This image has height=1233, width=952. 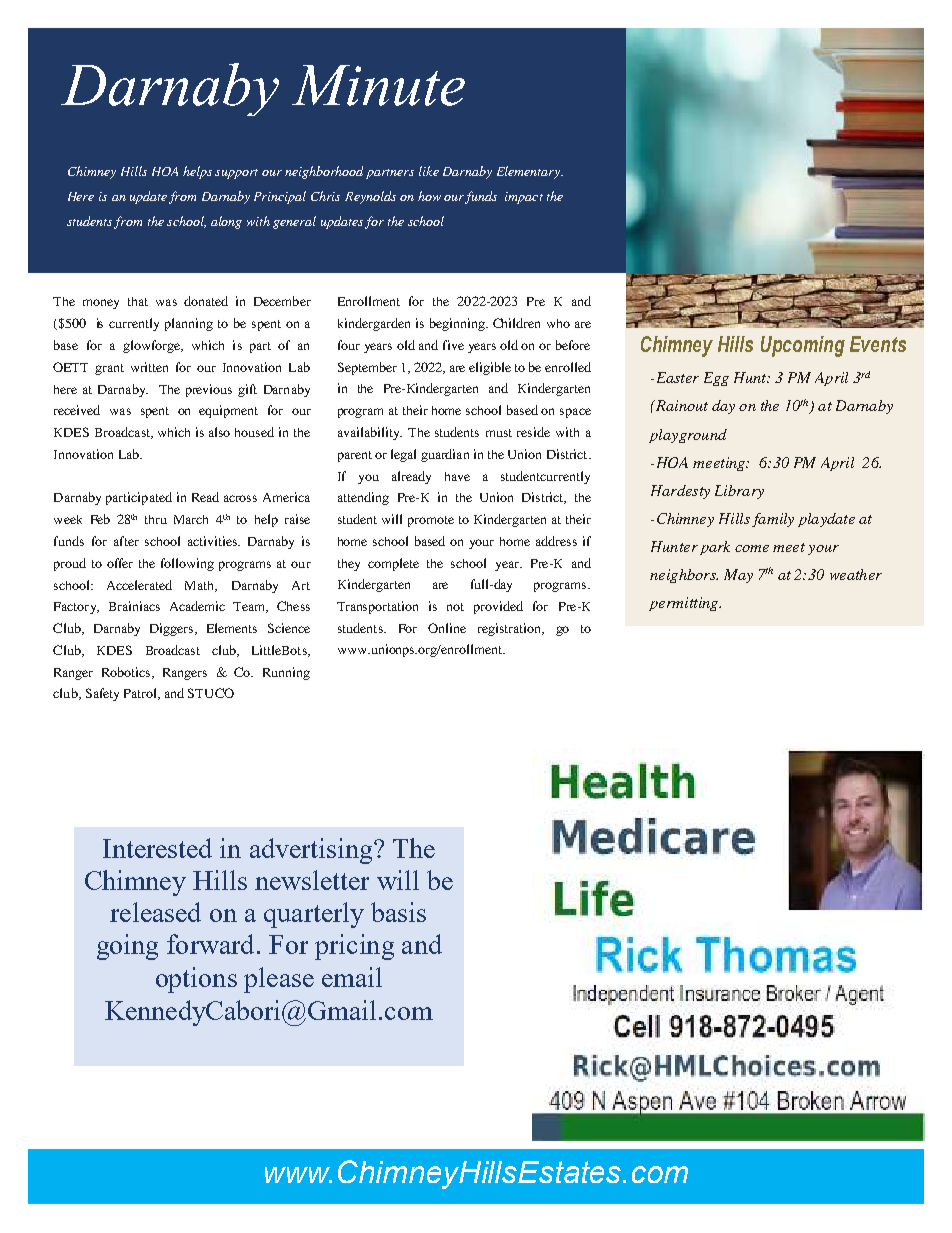 I want to click on promote, so click(x=431, y=521).
